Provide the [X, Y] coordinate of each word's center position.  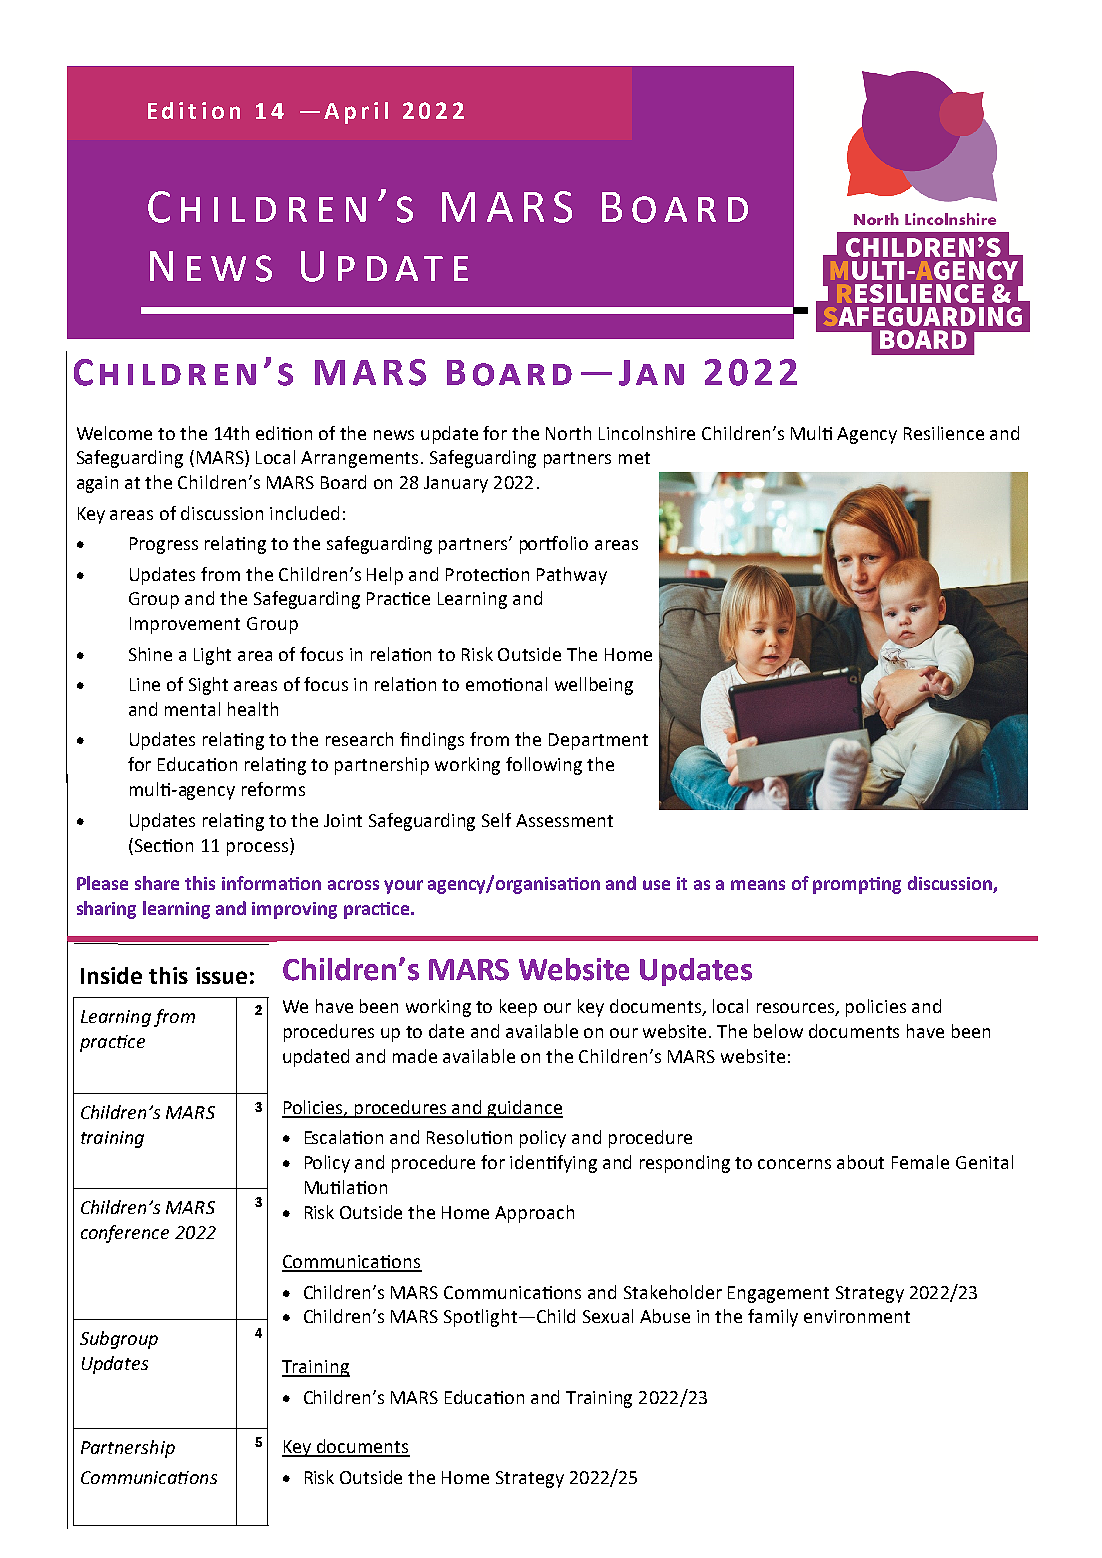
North [568, 433]
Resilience [944, 433]
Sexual [608, 1316]
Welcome [114, 433]
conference [125, 1234]
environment [857, 1316]
